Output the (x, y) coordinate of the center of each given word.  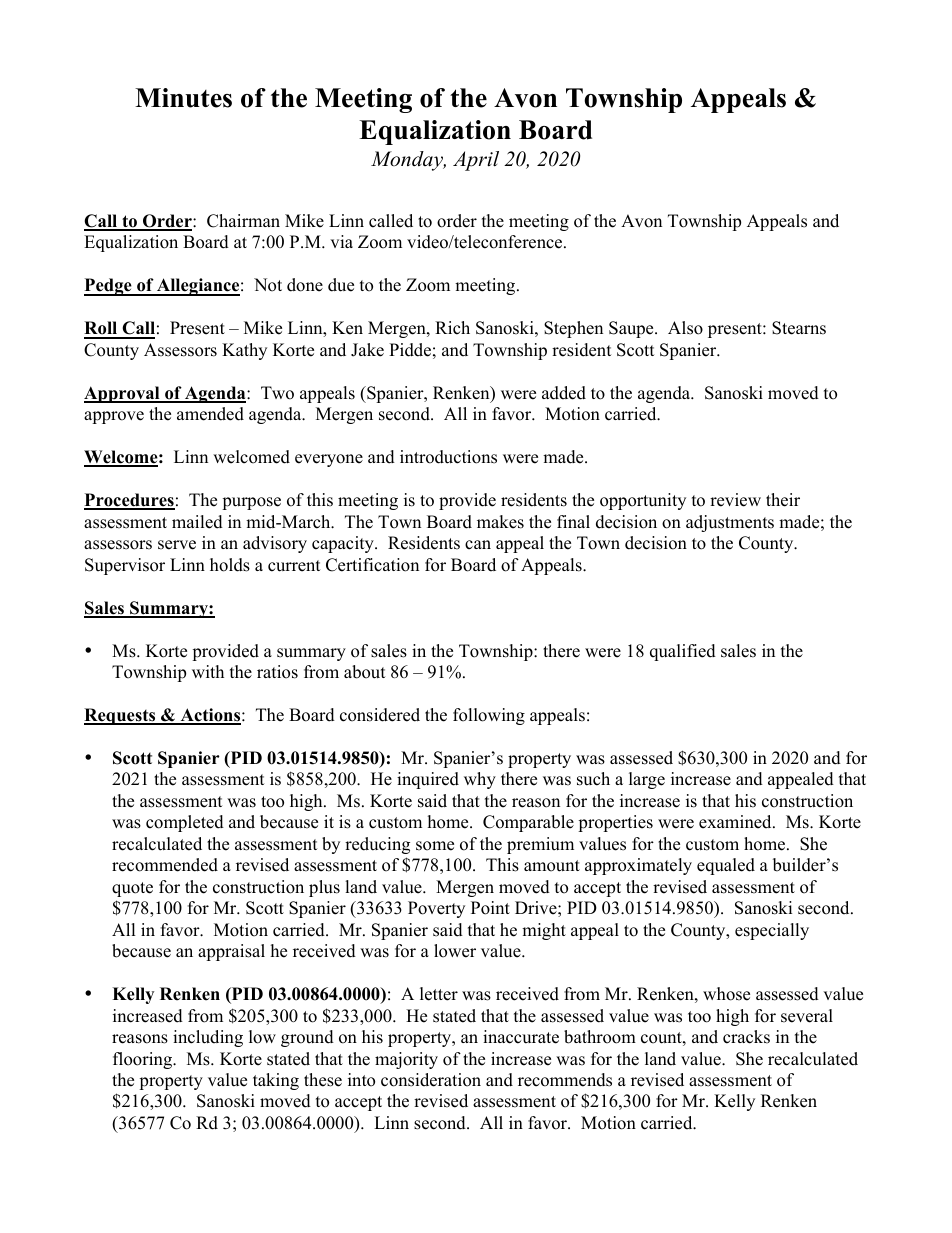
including (208, 1038)
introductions (448, 457)
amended (210, 414)
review (735, 500)
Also (685, 328)
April (476, 161)
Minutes (183, 98)
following (489, 716)
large (647, 780)
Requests (121, 716)
